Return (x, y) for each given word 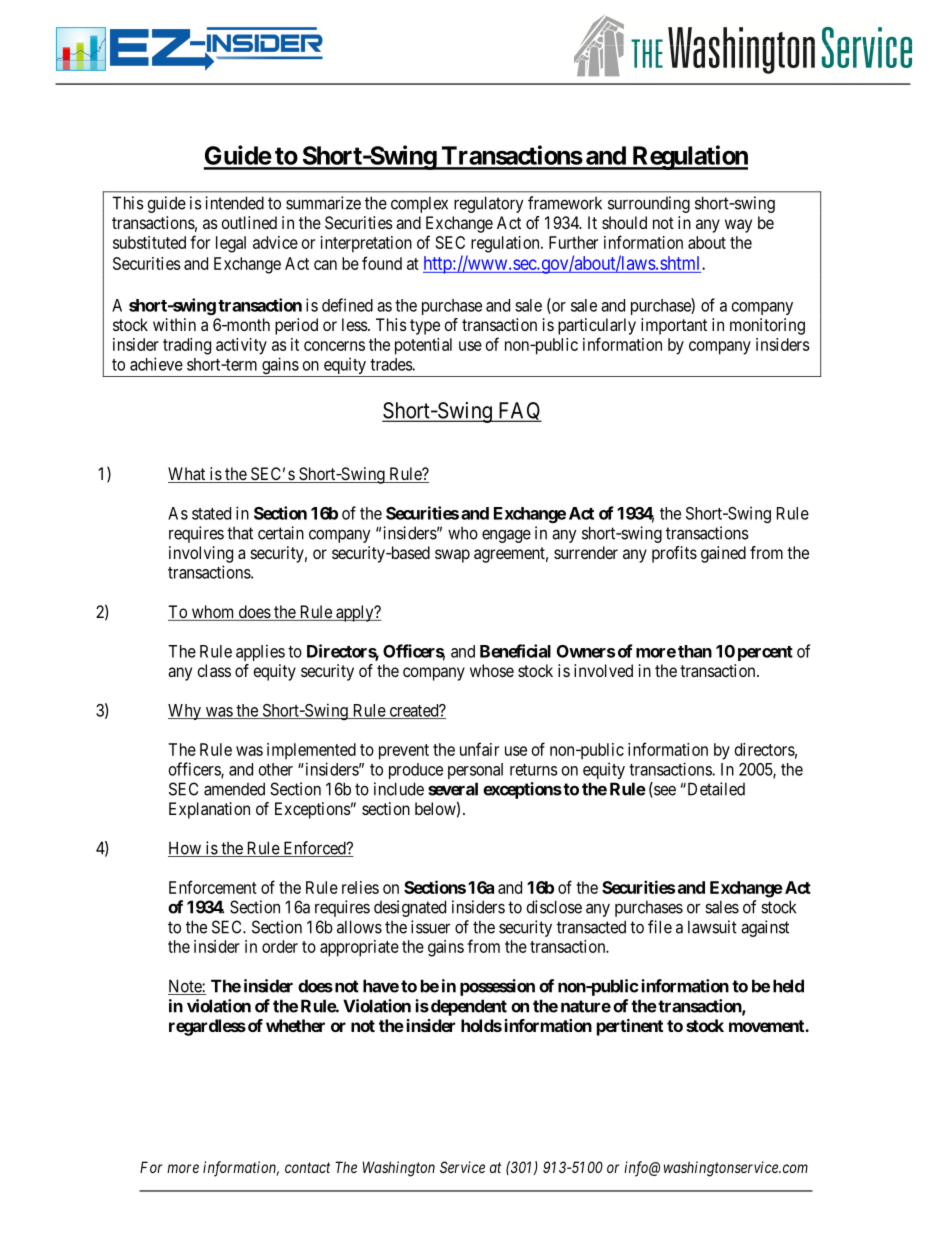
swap (452, 556)
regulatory (489, 204)
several (453, 789)
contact (307, 1167)
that (240, 533)
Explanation (209, 810)
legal (231, 244)
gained (723, 554)
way (738, 226)
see (664, 791)
